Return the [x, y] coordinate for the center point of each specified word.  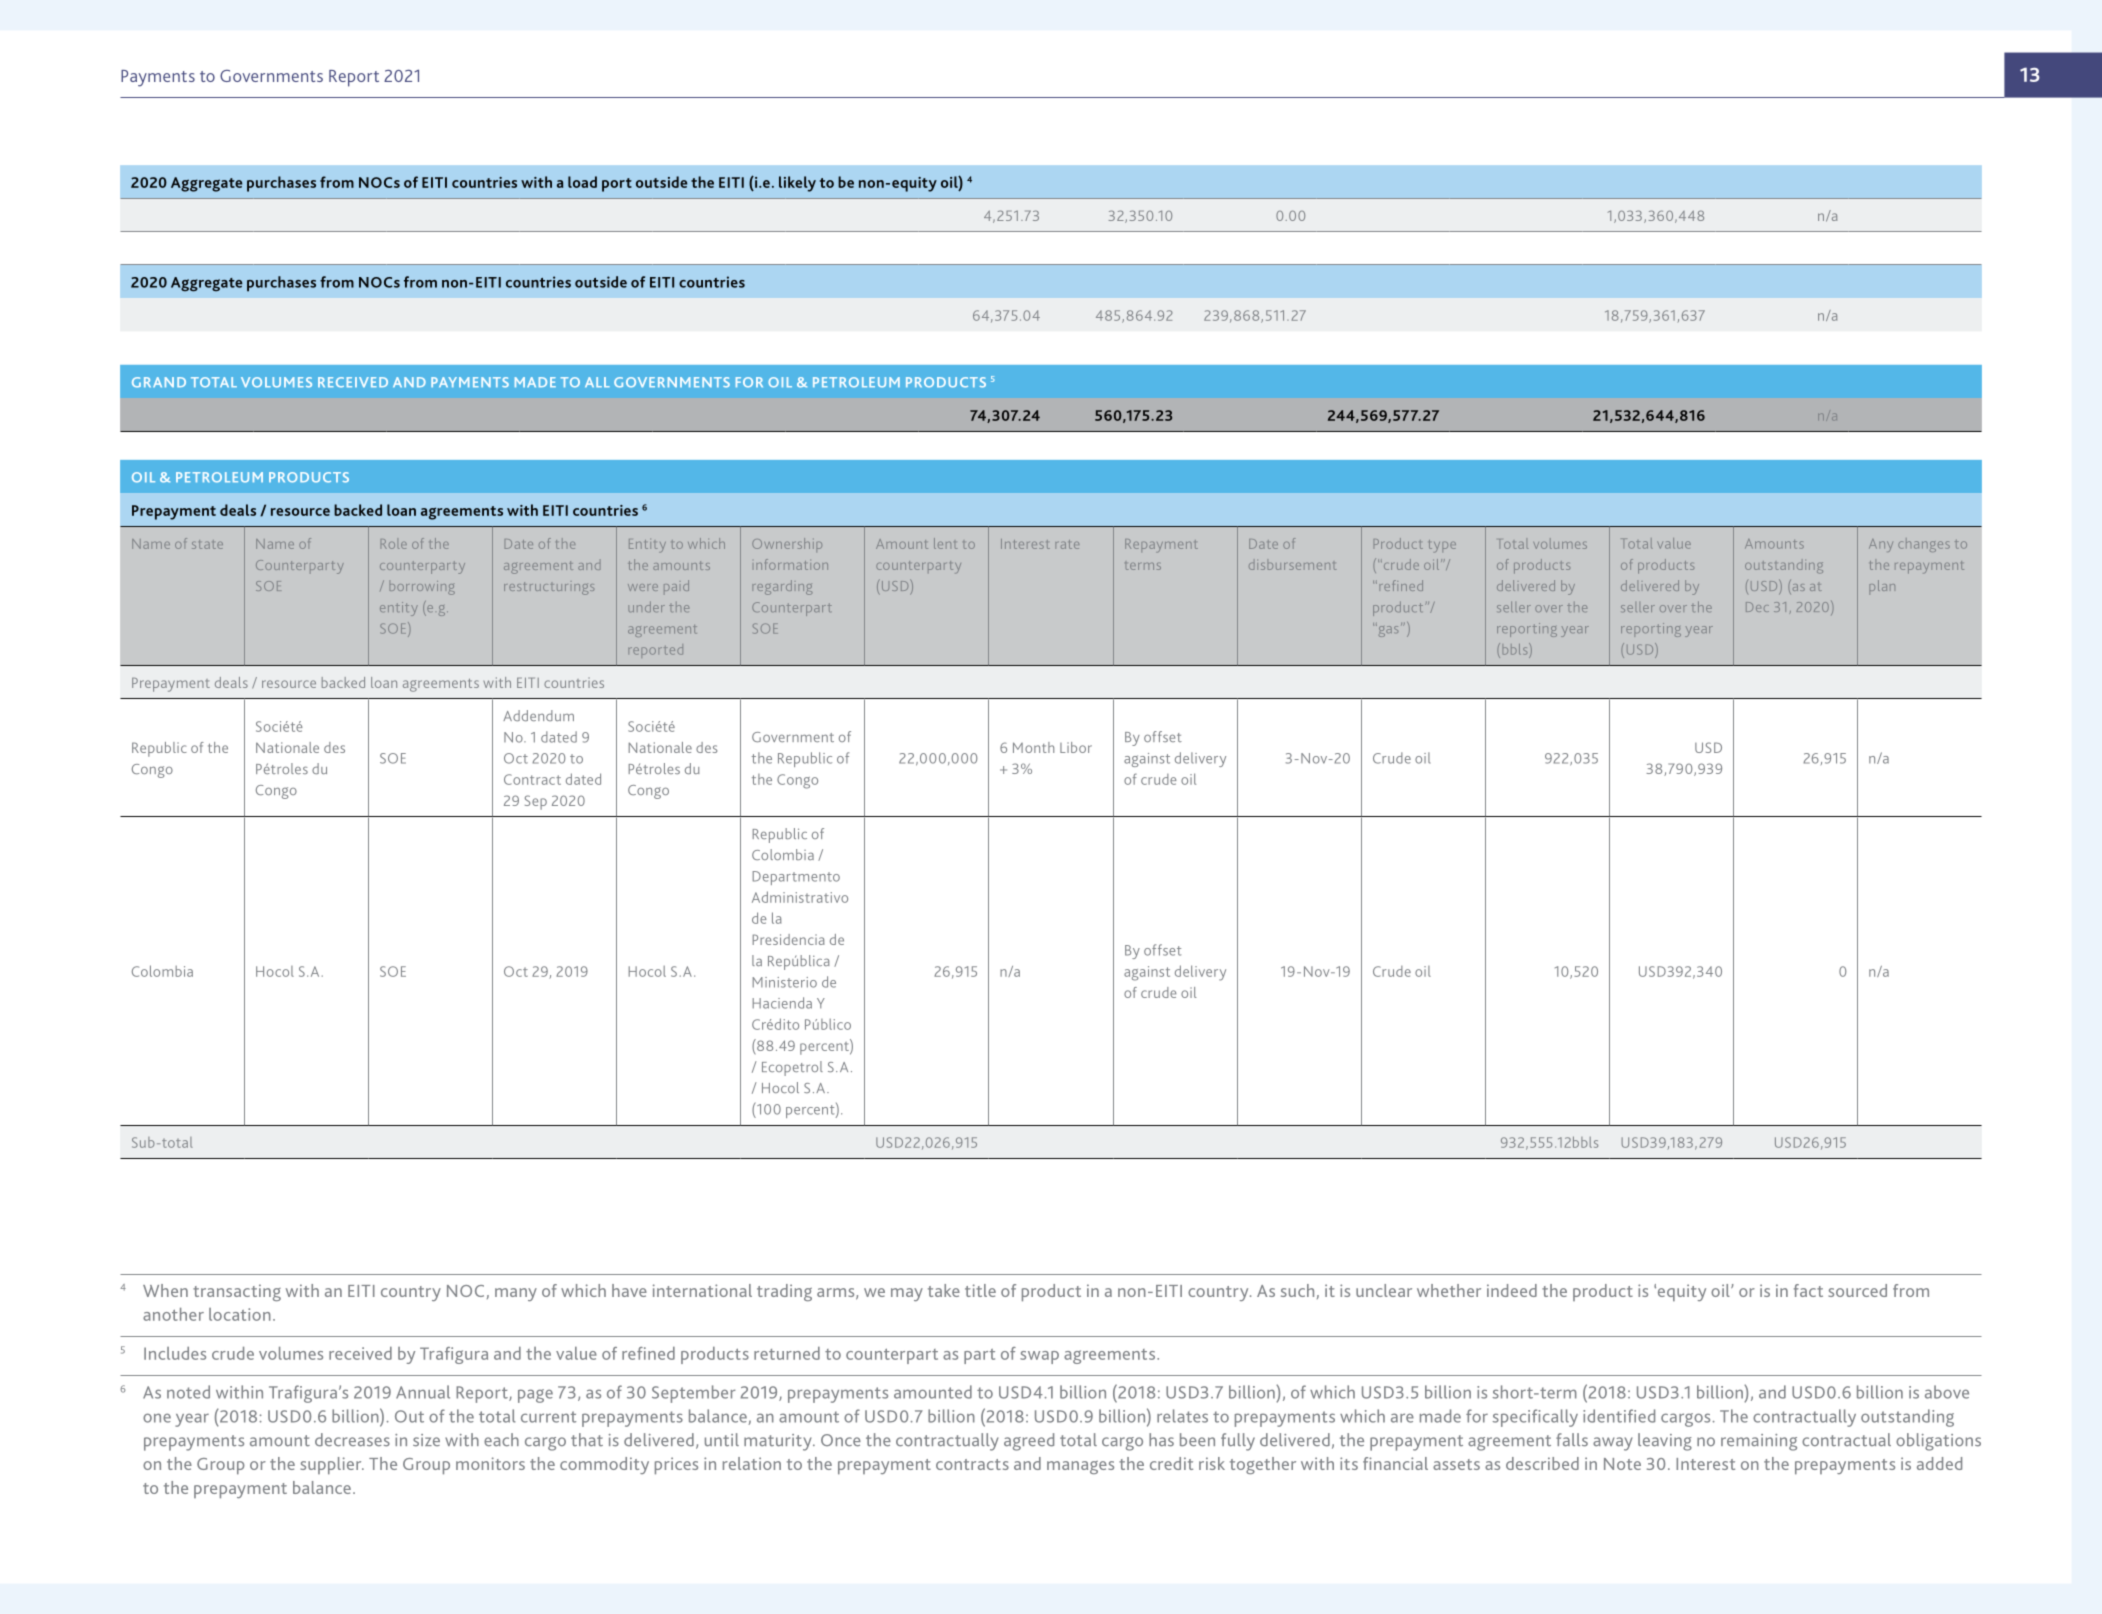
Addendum [538, 715]
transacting [237, 1292]
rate [1067, 544]
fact [1808, 1290]
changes [1924, 545]
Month [1033, 747]
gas [1387, 630]
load [582, 182]
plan [1882, 587]
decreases [352, 1440]
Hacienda [782, 1003]
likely [797, 184]
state [207, 544]
